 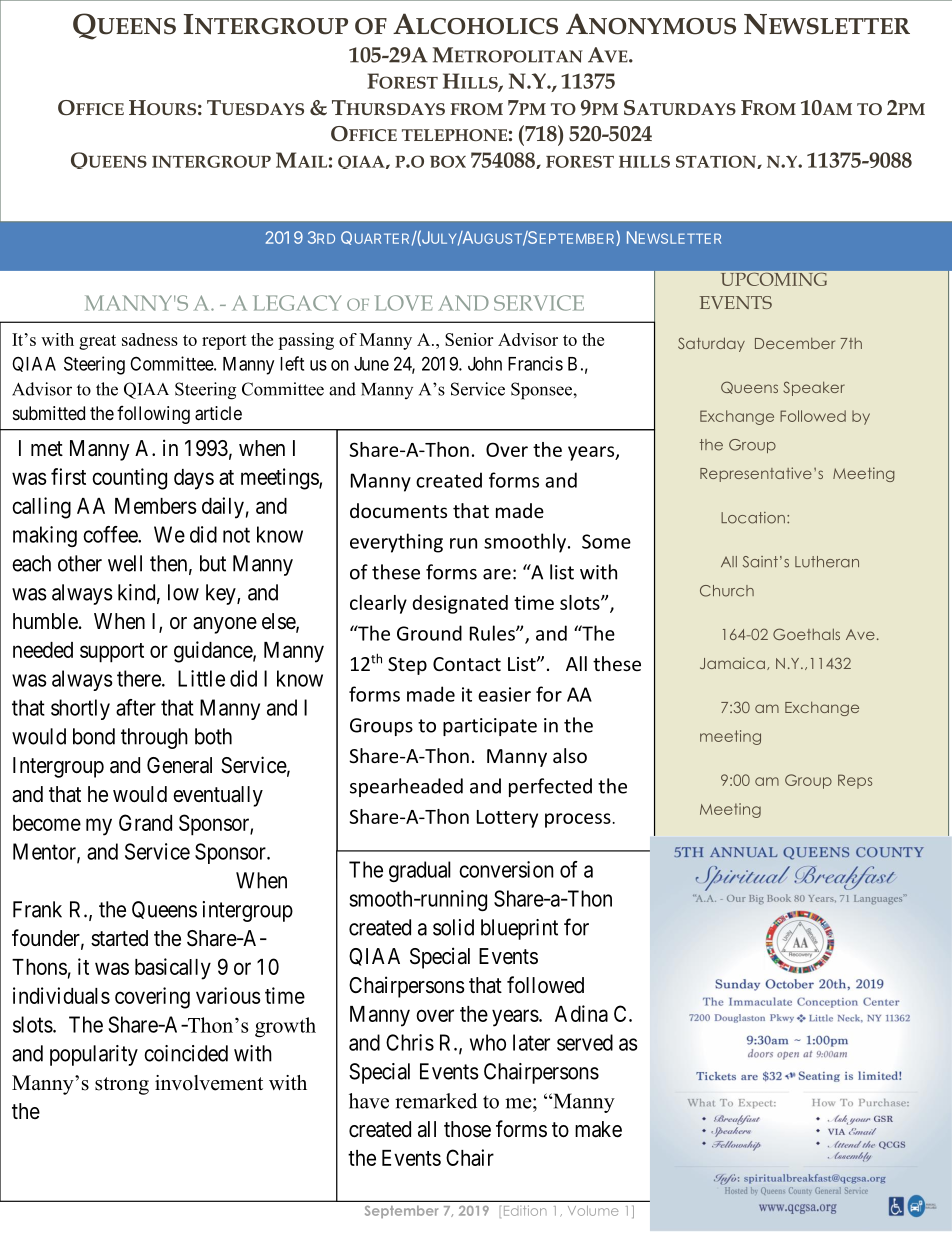 I want to click on sadness, so click(x=150, y=339).
